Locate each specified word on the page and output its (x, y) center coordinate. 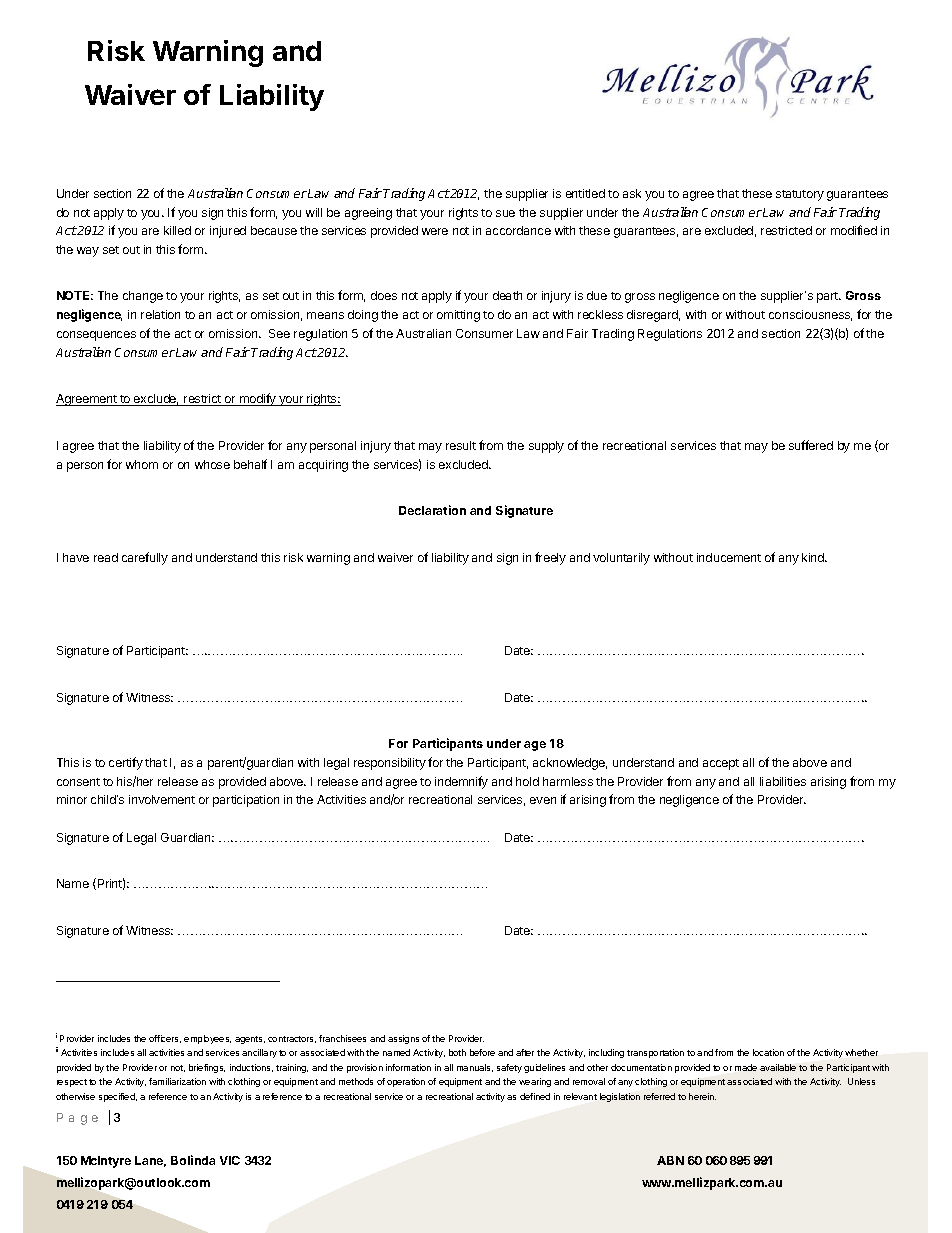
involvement (162, 799)
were (435, 231)
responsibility (390, 764)
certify (126, 763)
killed (177, 230)
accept (721, 764)
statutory (800, 195)
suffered (811, 445)
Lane (150, 1161)
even (543, 800)
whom (142, 464)
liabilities (783, 781)
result (461, 445)
